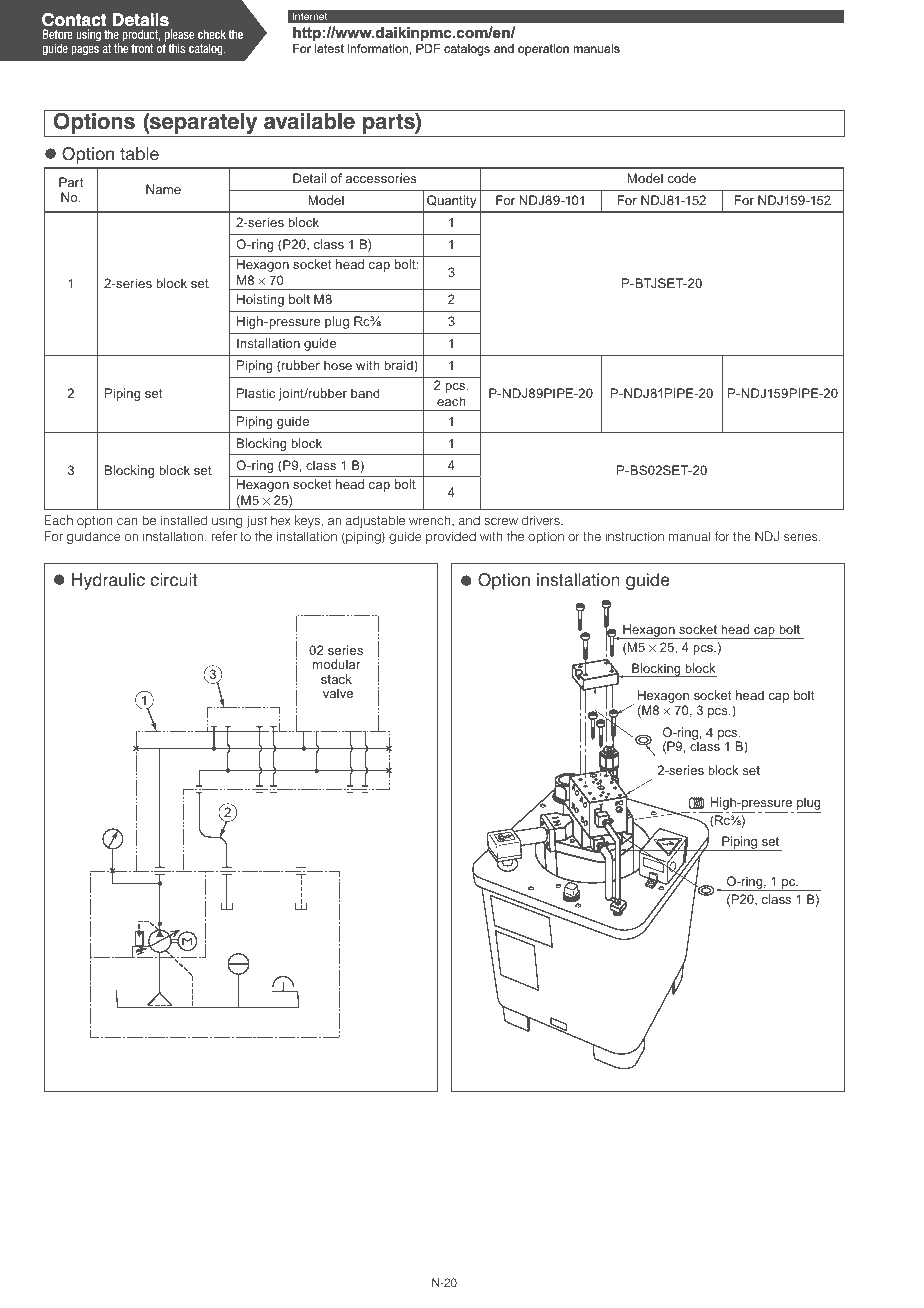  I want to click on operation, so click(543, 50).
